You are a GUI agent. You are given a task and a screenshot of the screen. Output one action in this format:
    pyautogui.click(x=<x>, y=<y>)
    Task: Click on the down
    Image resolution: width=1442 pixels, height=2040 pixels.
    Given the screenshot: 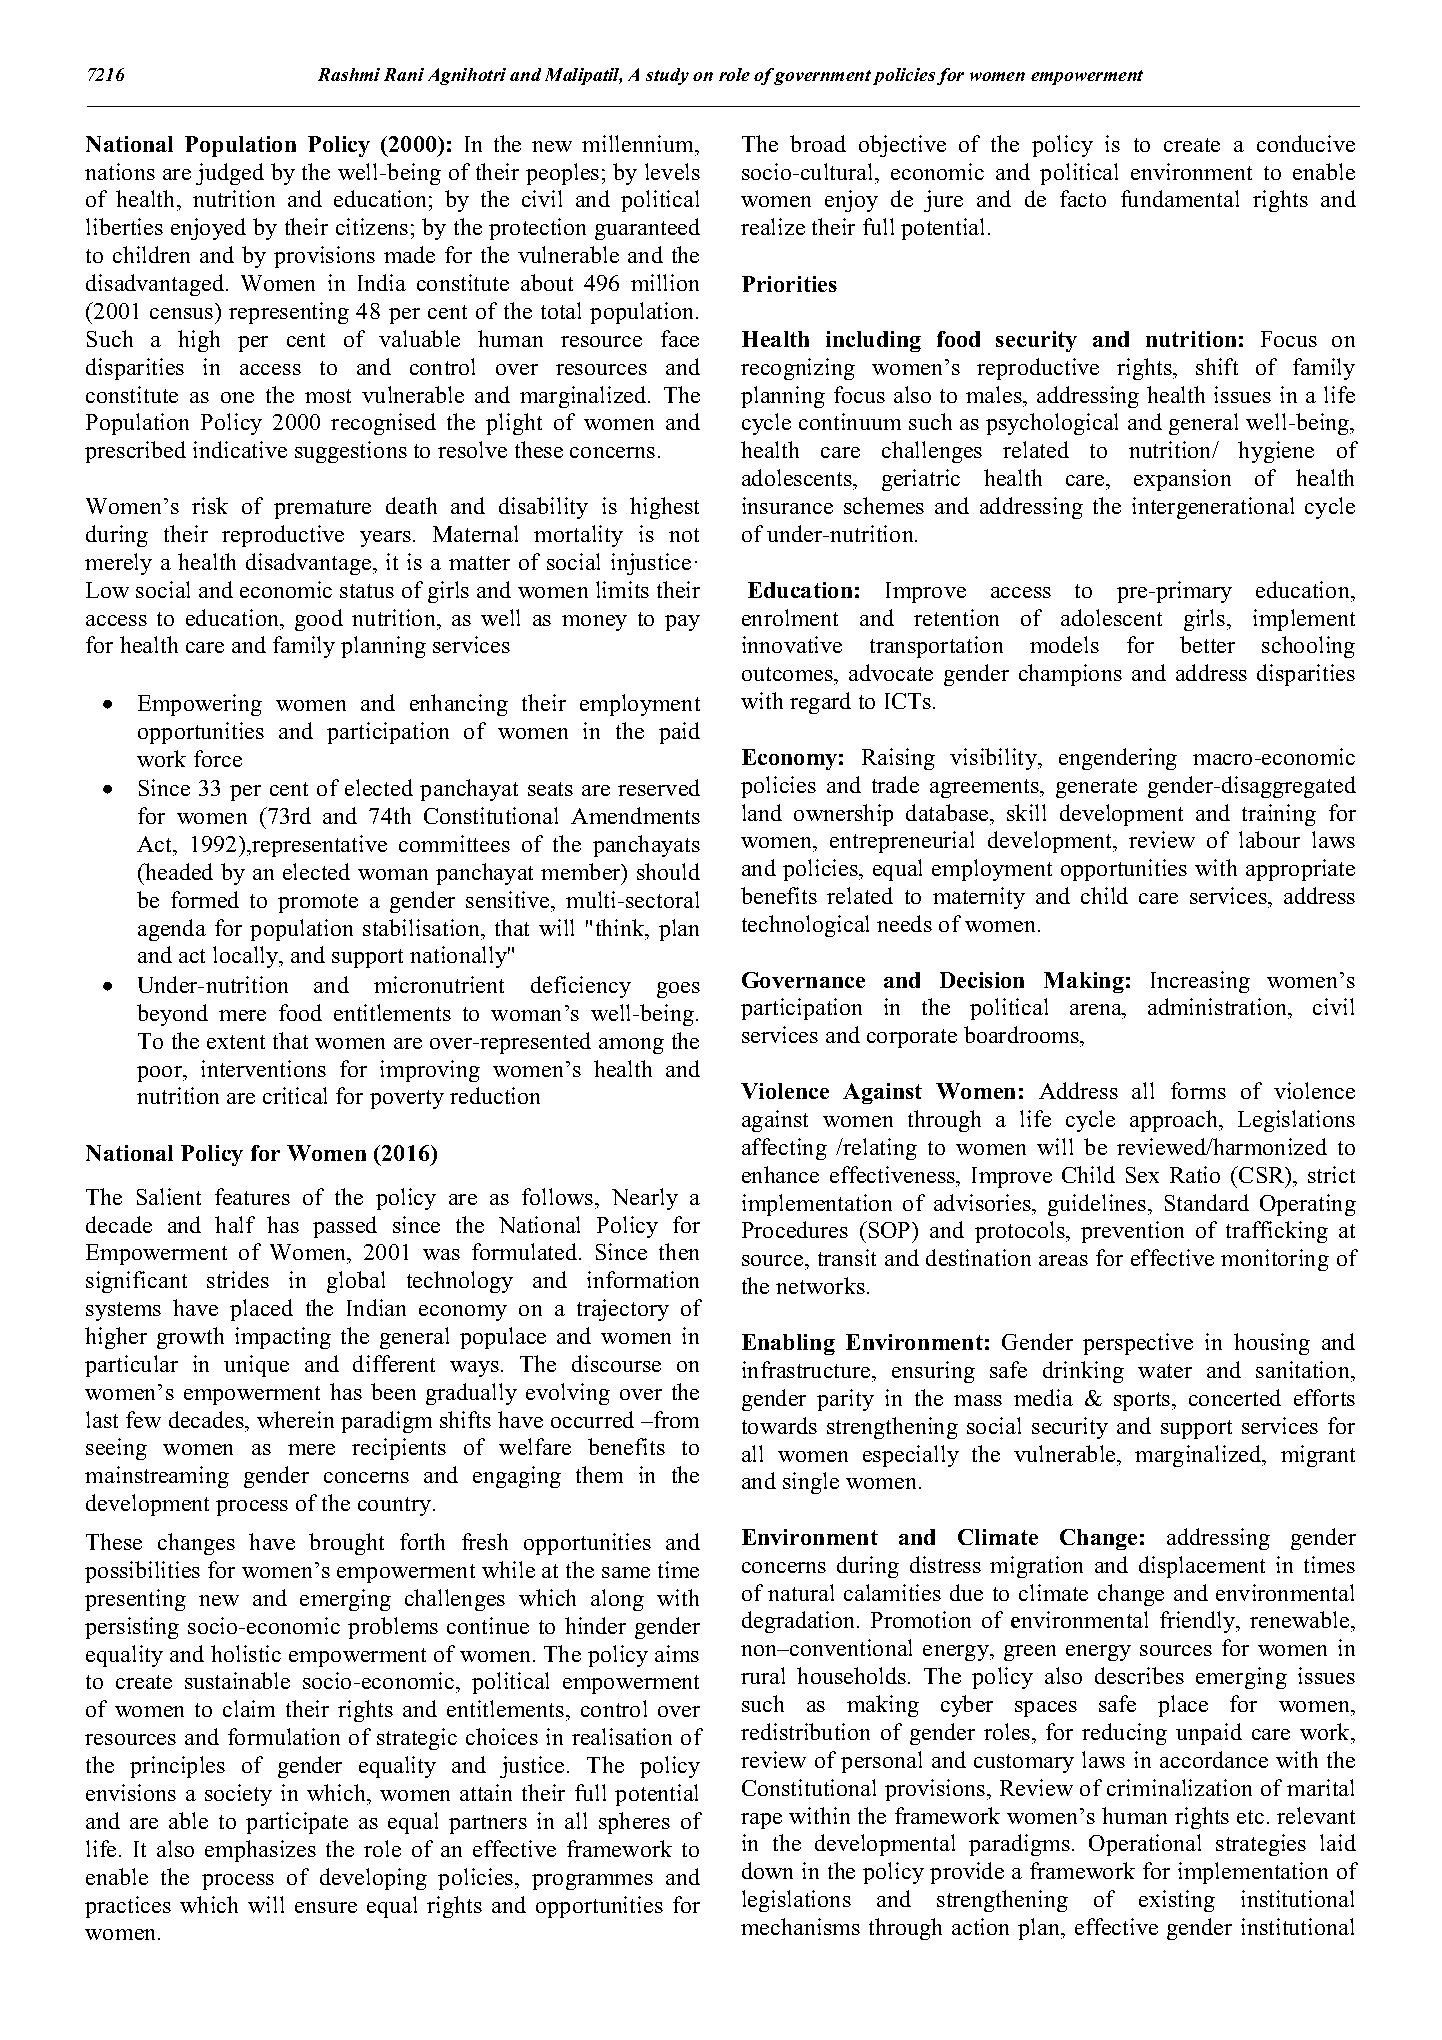 What is the action you would take?
    pyautogui.click(x=767, y=1870)
